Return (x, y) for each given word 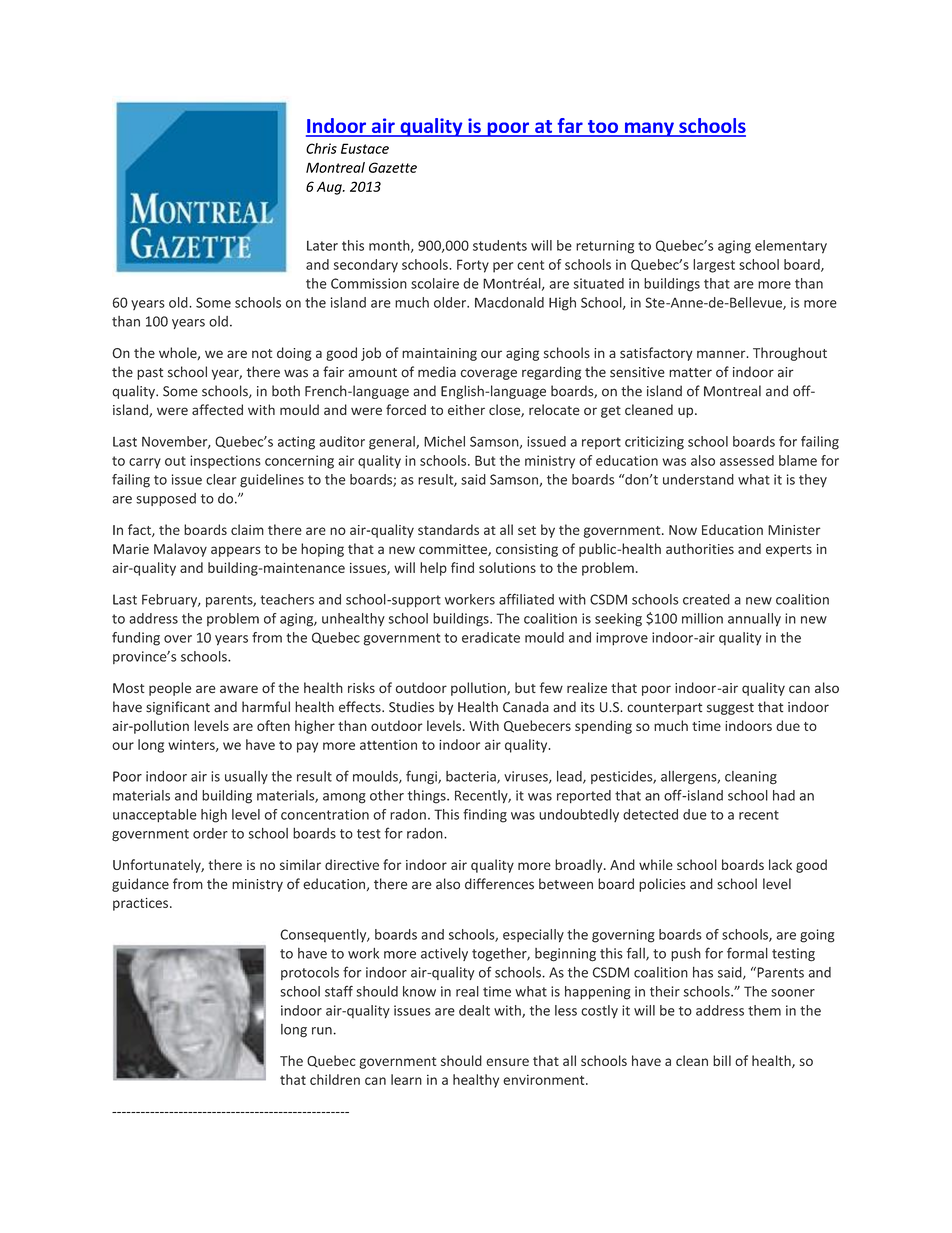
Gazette (393, 167)
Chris (321, 148)
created (706, 599)
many (649, 129)
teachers (287, 599)
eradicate (491, 637)
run (322, 1031)
